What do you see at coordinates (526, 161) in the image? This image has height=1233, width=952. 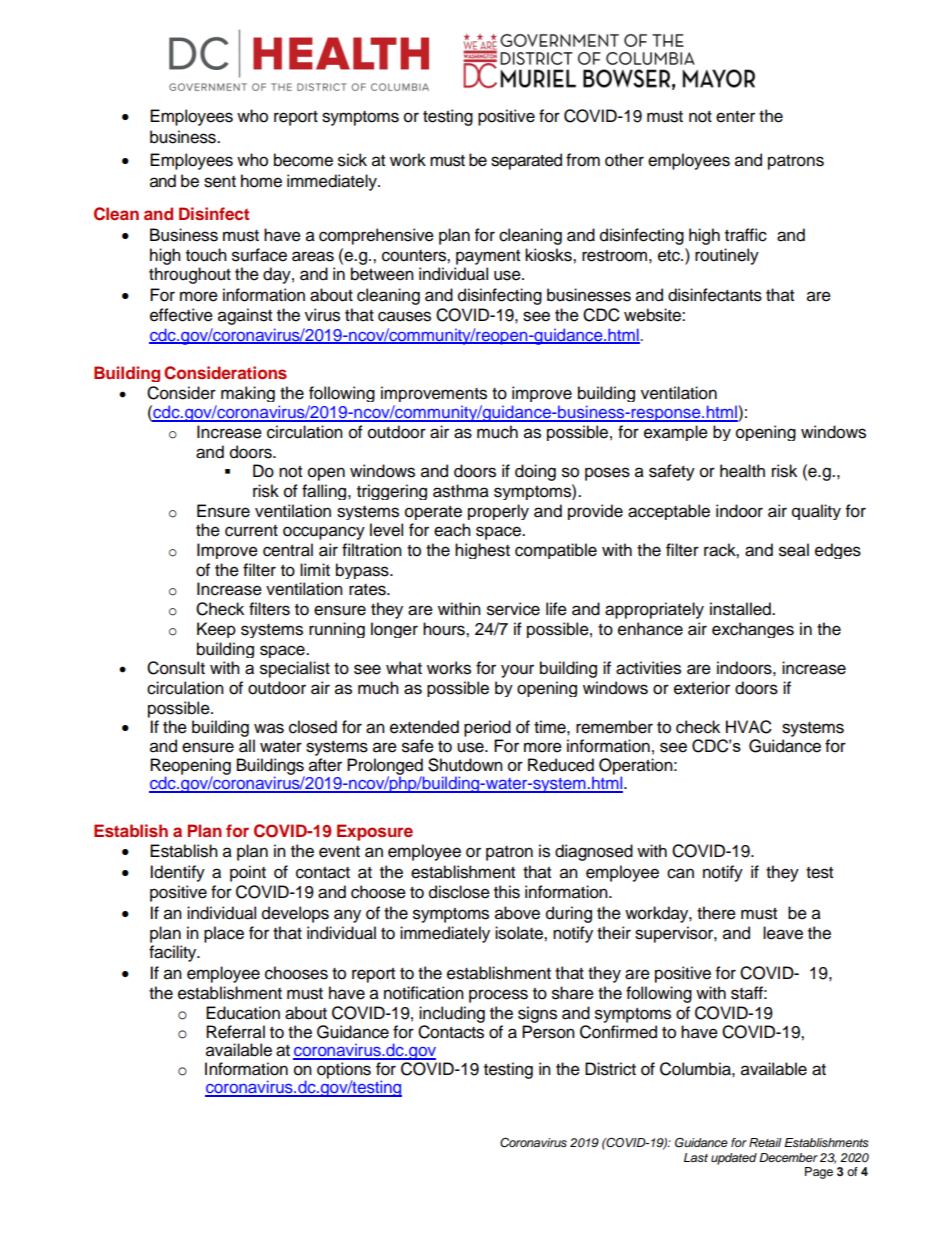 I see `separated` at bounding box center [526, 161].
